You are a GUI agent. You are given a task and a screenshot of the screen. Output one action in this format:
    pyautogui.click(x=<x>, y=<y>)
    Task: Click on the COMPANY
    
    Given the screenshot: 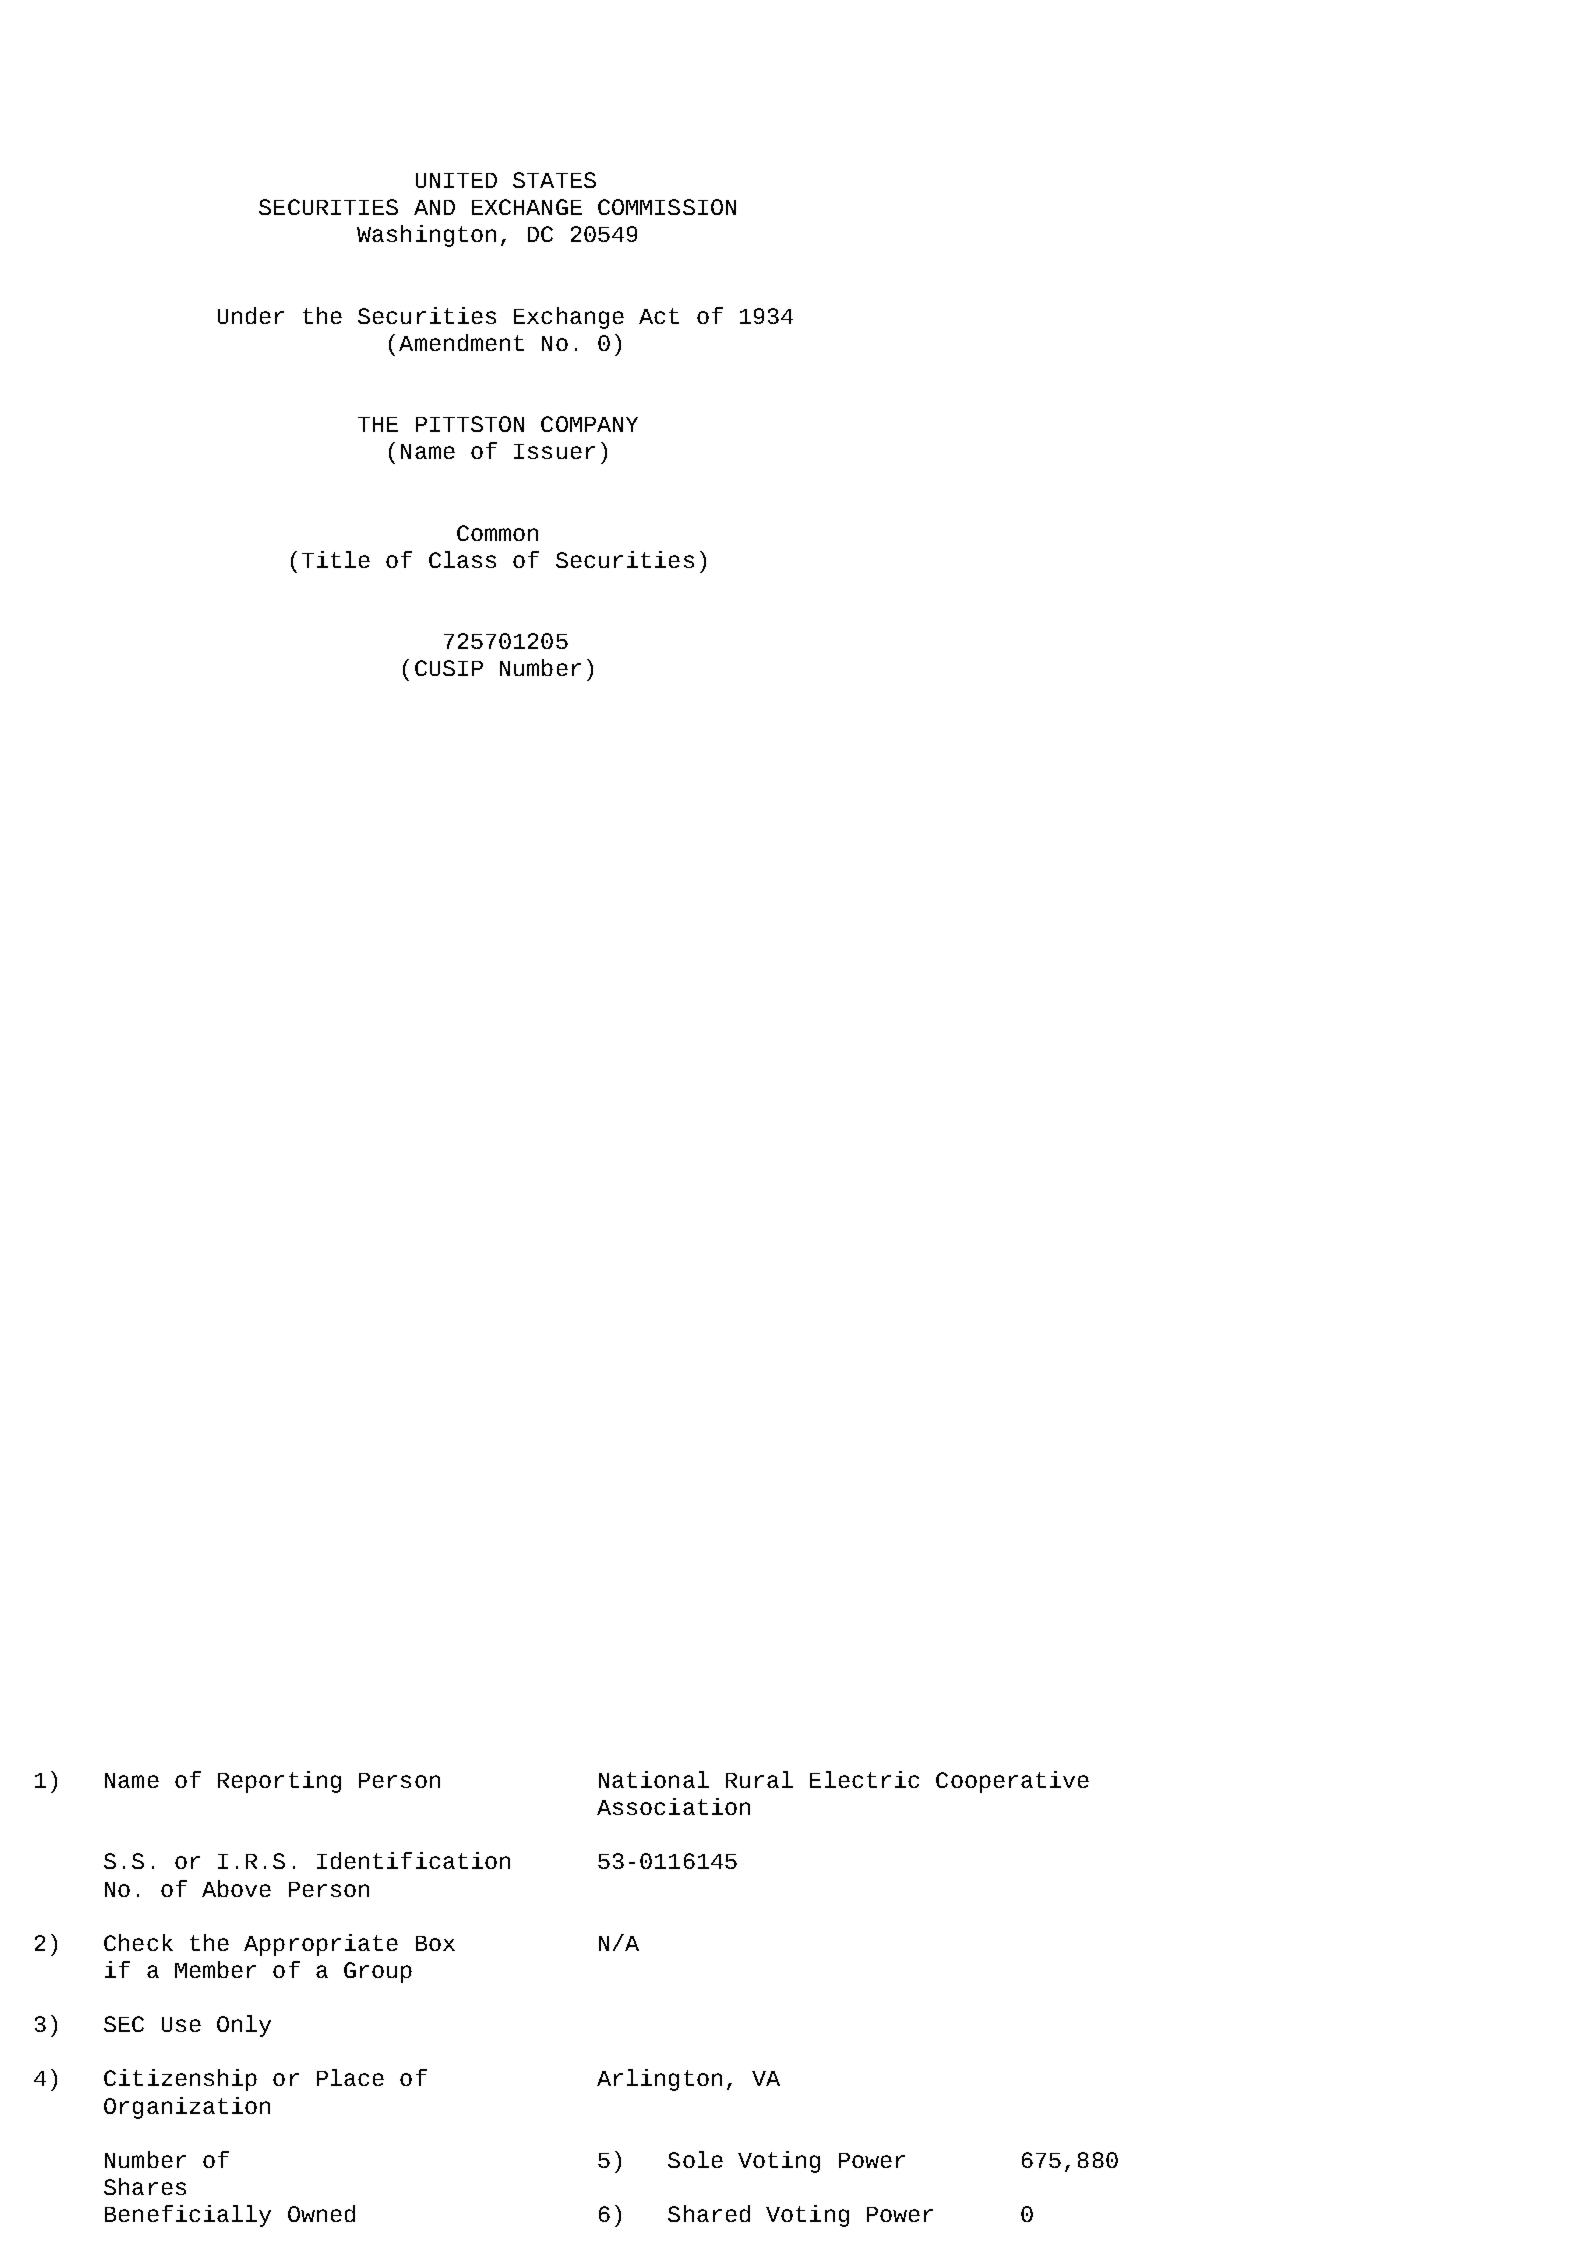 What is the action you would take?
    pyautogui.click(x=589, y=424)
